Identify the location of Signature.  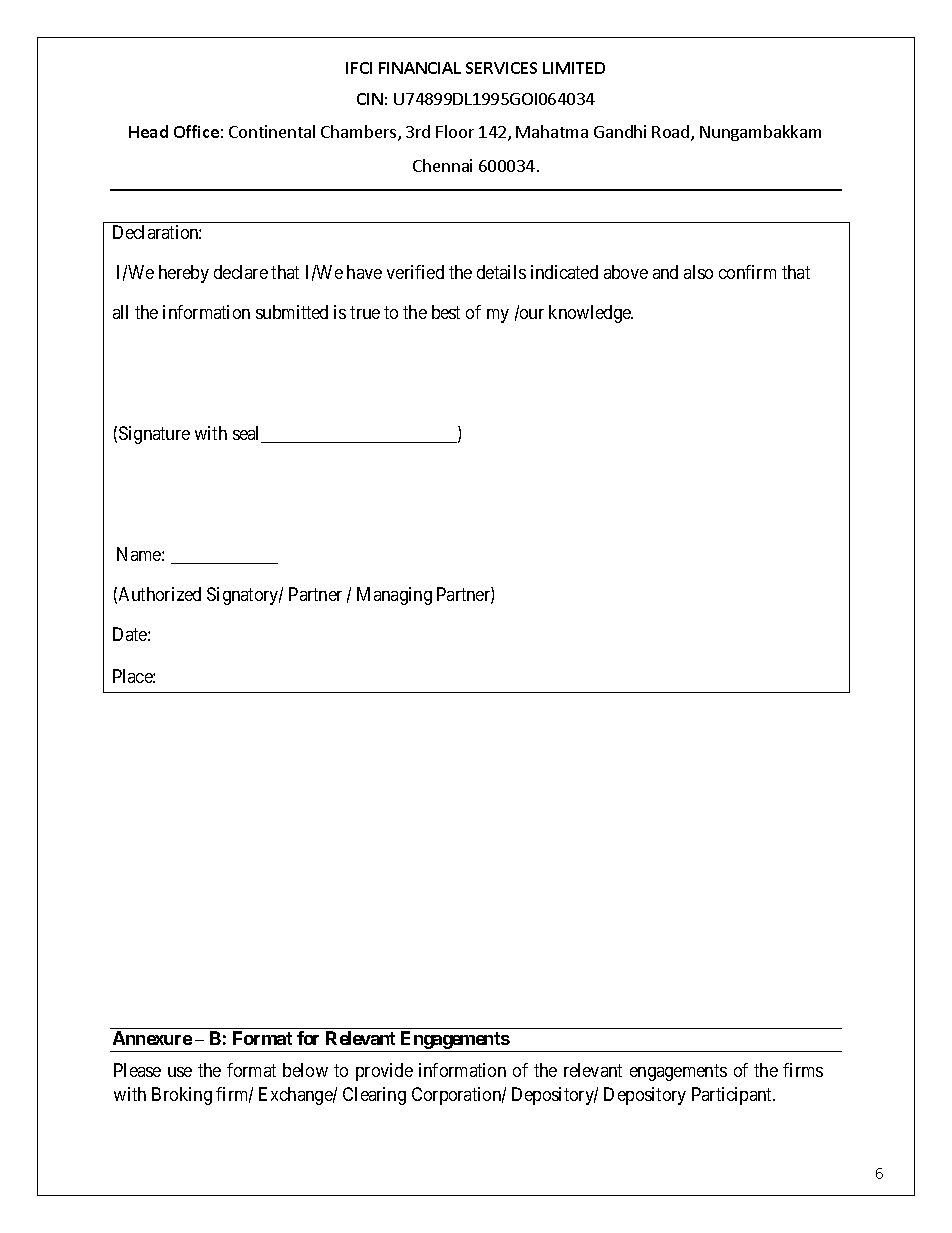
(154, 435).
